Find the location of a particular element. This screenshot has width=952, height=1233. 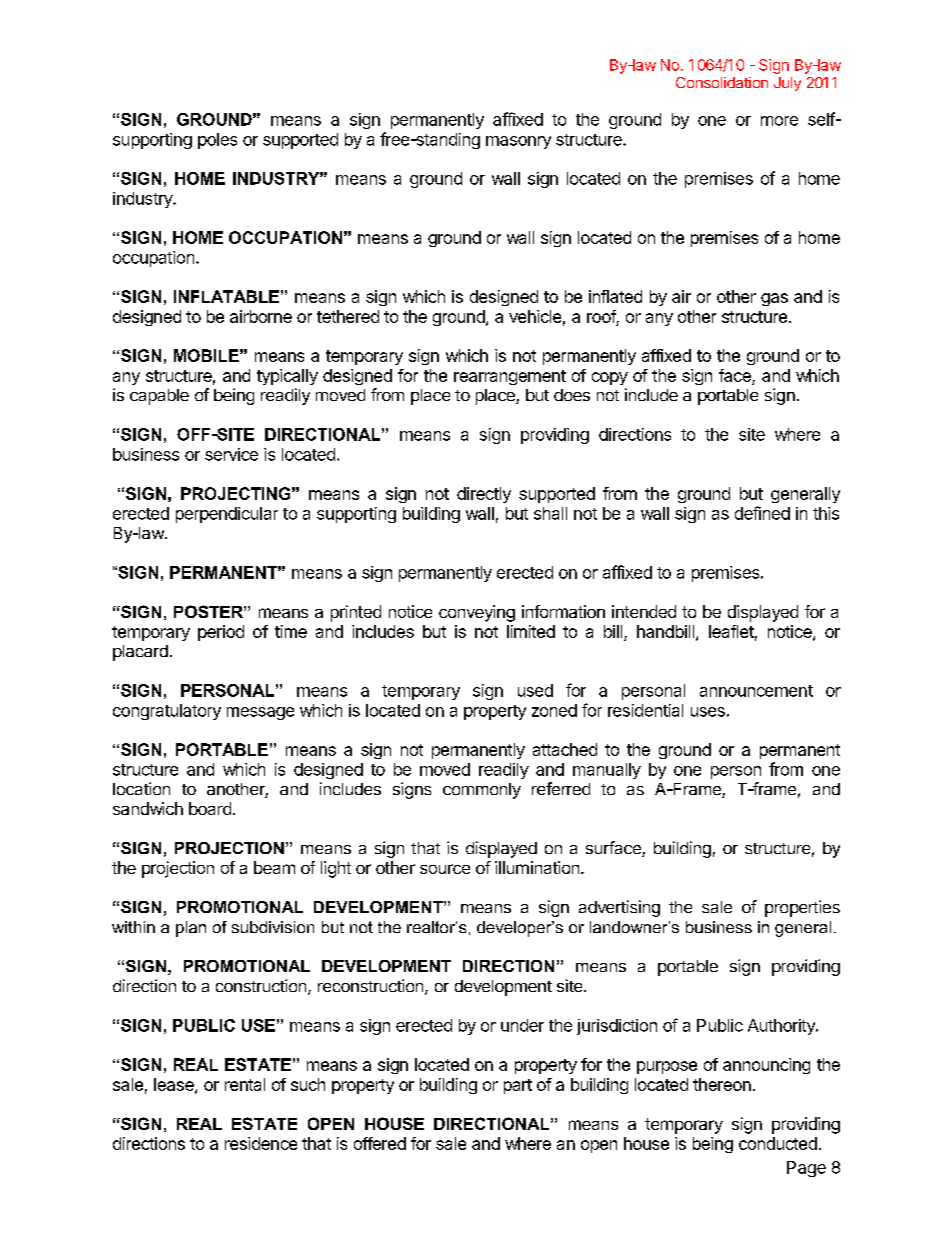

announcement is located at coordinates (756, 691).
